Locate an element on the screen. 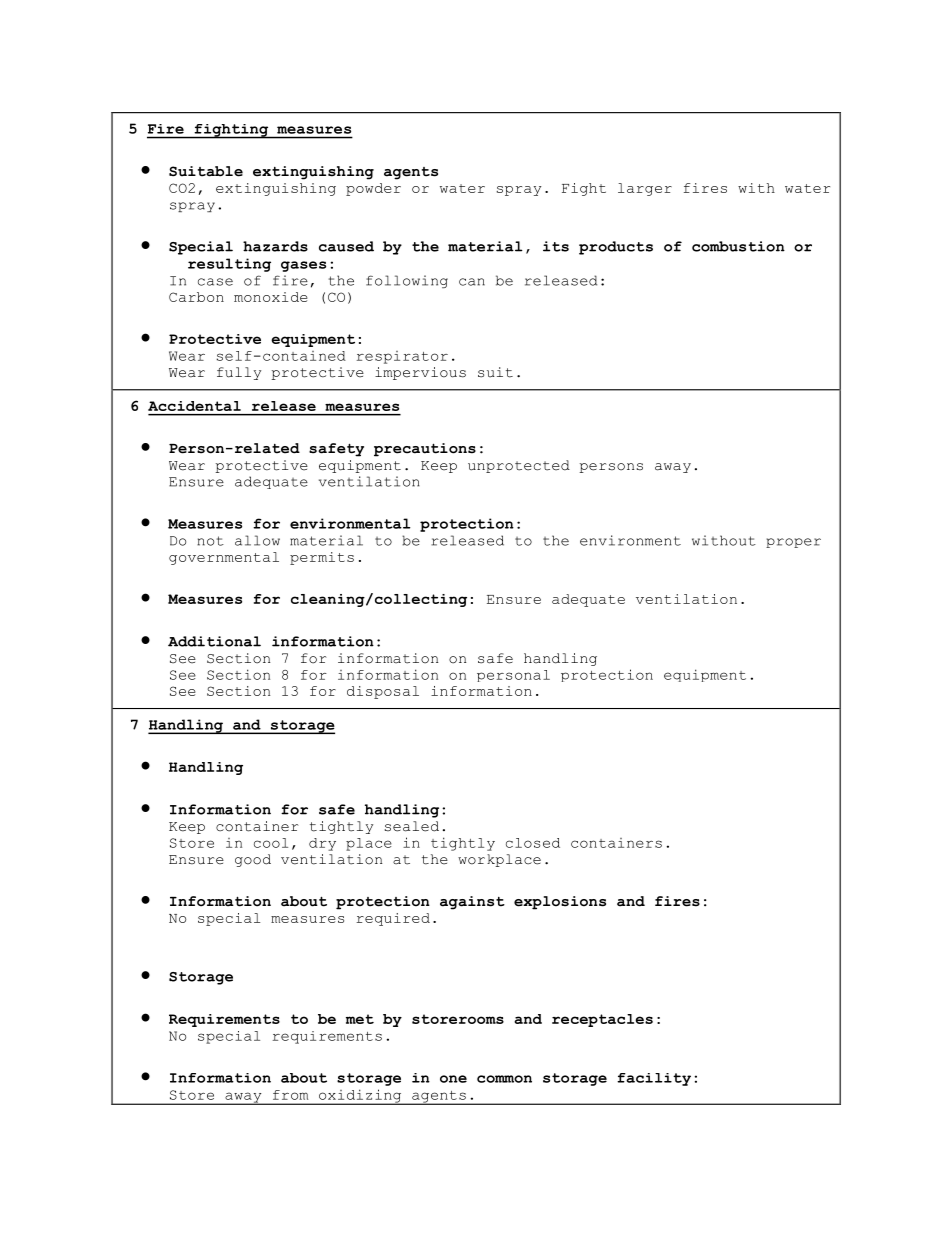 This screenshot has width=952, height=1233. hazards is located at coordinates (275, 246).
